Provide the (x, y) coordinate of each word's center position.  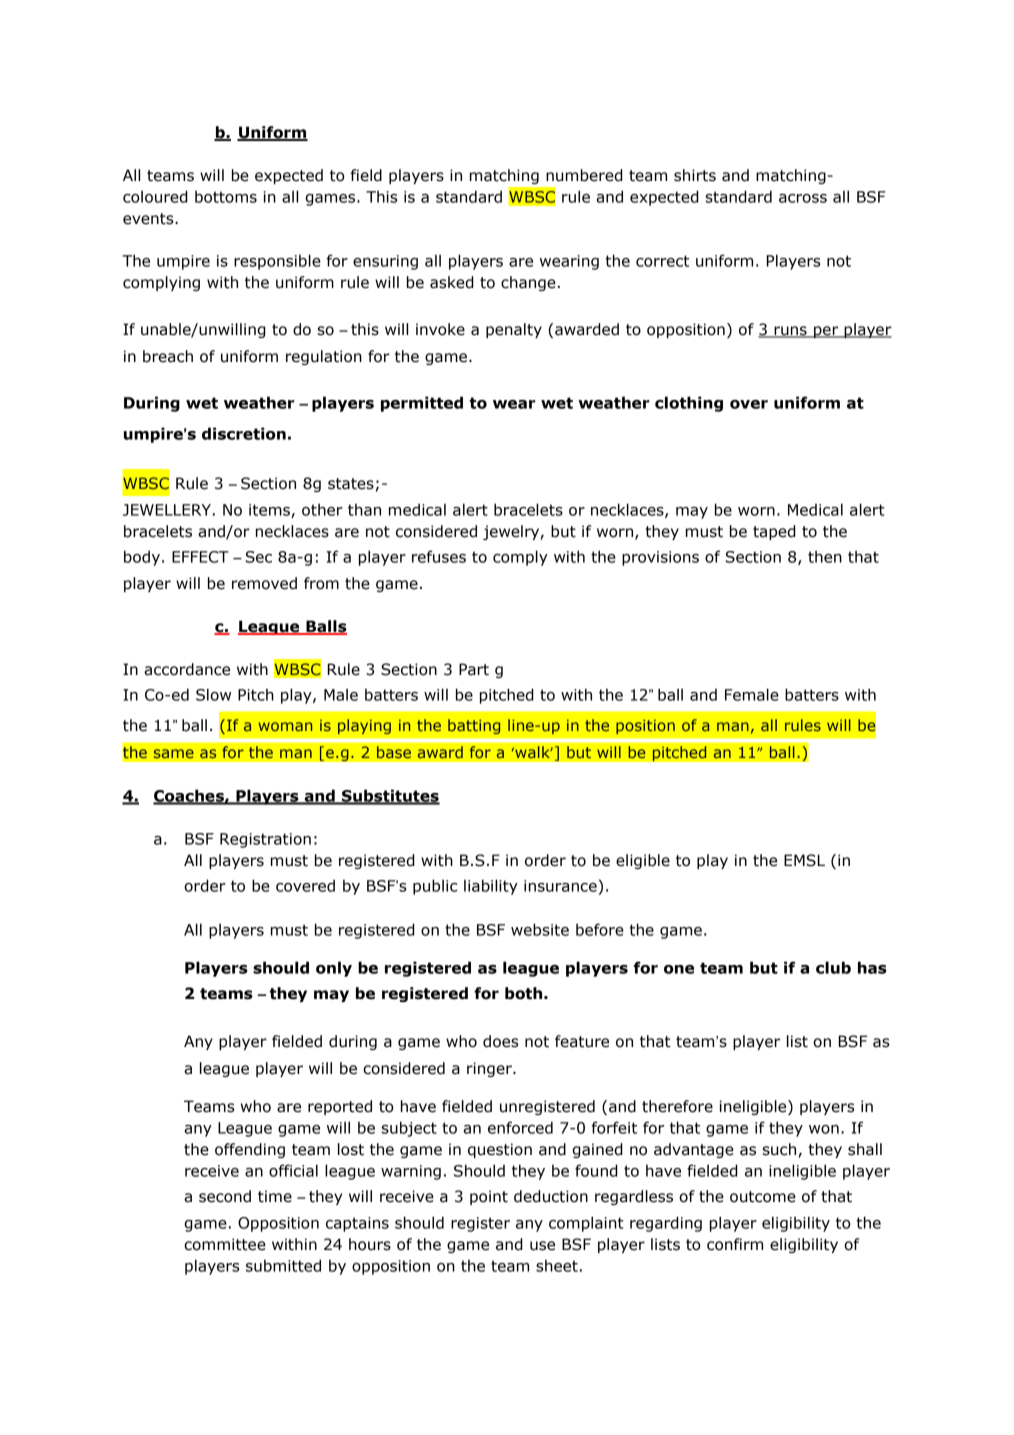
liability (491, 887)
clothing (689, 404)
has (872, 967)
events (149, 219)
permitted (422, 404)
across (803, 198)
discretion (244, 433)
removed (264, 583)
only (334, 969)
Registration (265, 840)
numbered (584, 175)
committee (225, 1244)
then (825, 556)
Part (474, 669)
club (833, 967)
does (501, 1041)
